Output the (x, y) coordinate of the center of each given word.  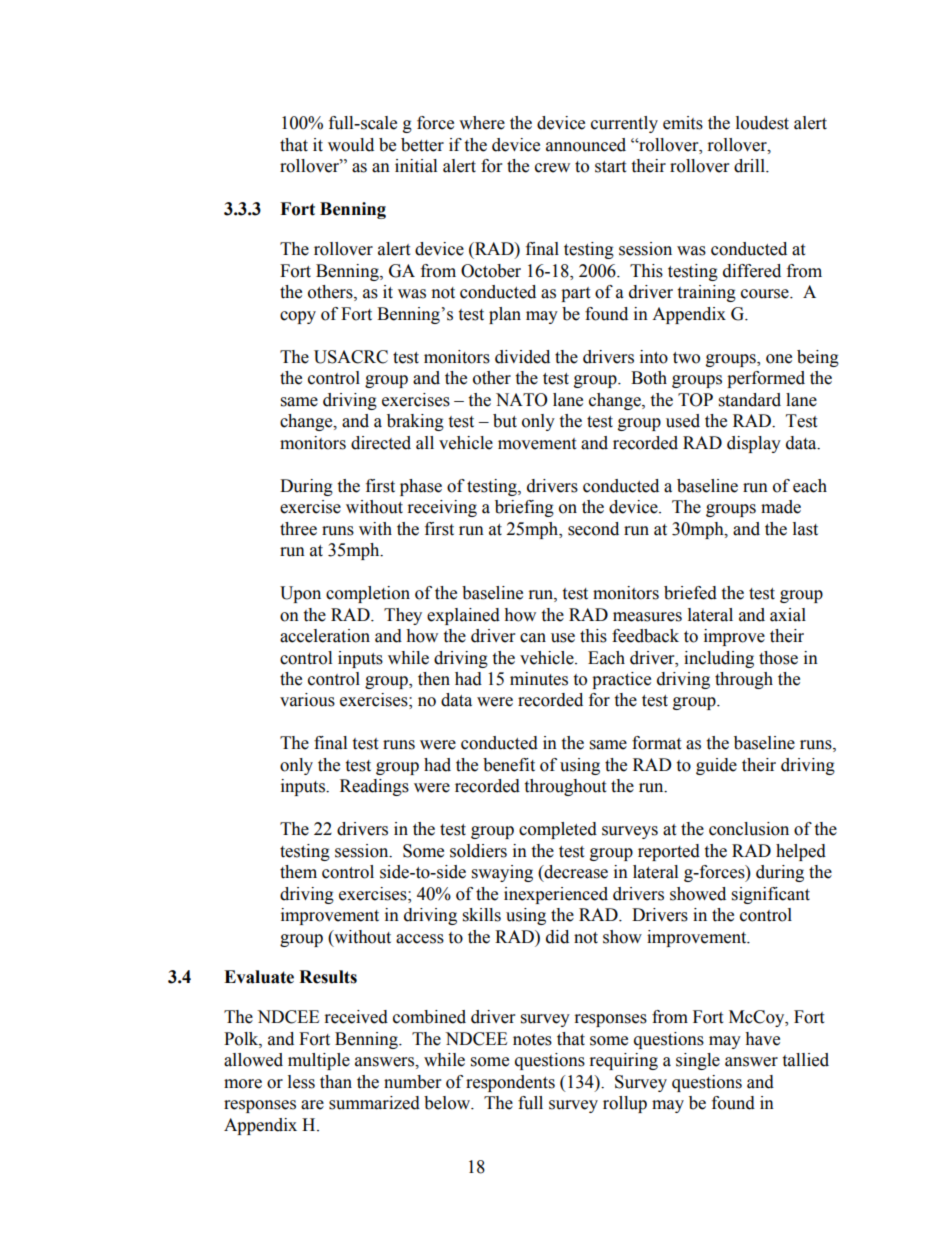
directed (381, 443)
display (754, 444)
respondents (510, 1083)
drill (750, 166)
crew (552, 168)
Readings (374, 787)
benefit (509, 765)
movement (537, 444)
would (351, 145)
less (301, 1082)
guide (716, 766)
